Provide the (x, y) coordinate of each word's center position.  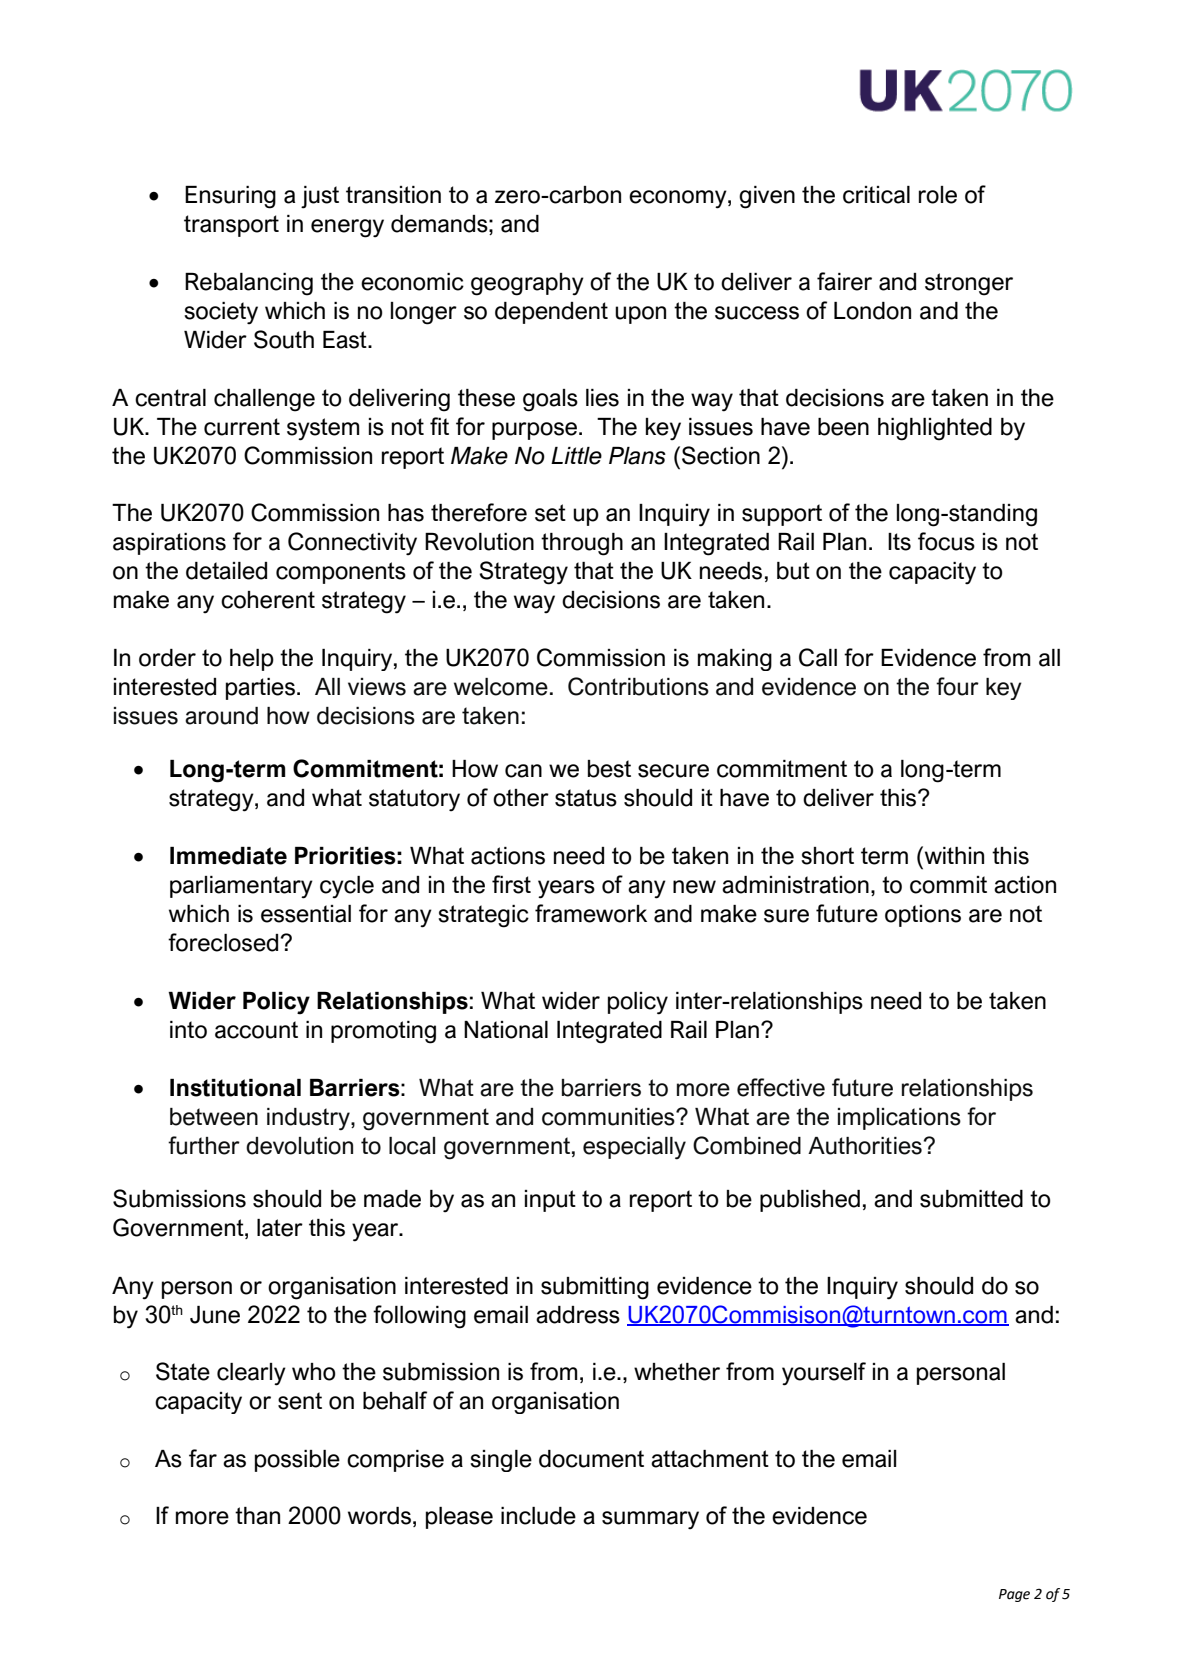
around (221, 716)
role (938, 195)
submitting (595, 1288)
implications (899, 1119)
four (957, 686)
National (506, 1030)
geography (527, 284)
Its (899, 542)
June (215, 1315)
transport (231, 226)
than (257, 1516)
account (256, 1030)
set (550, 513)
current (242, 427)
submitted (971, 1199)
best (609, 769)
